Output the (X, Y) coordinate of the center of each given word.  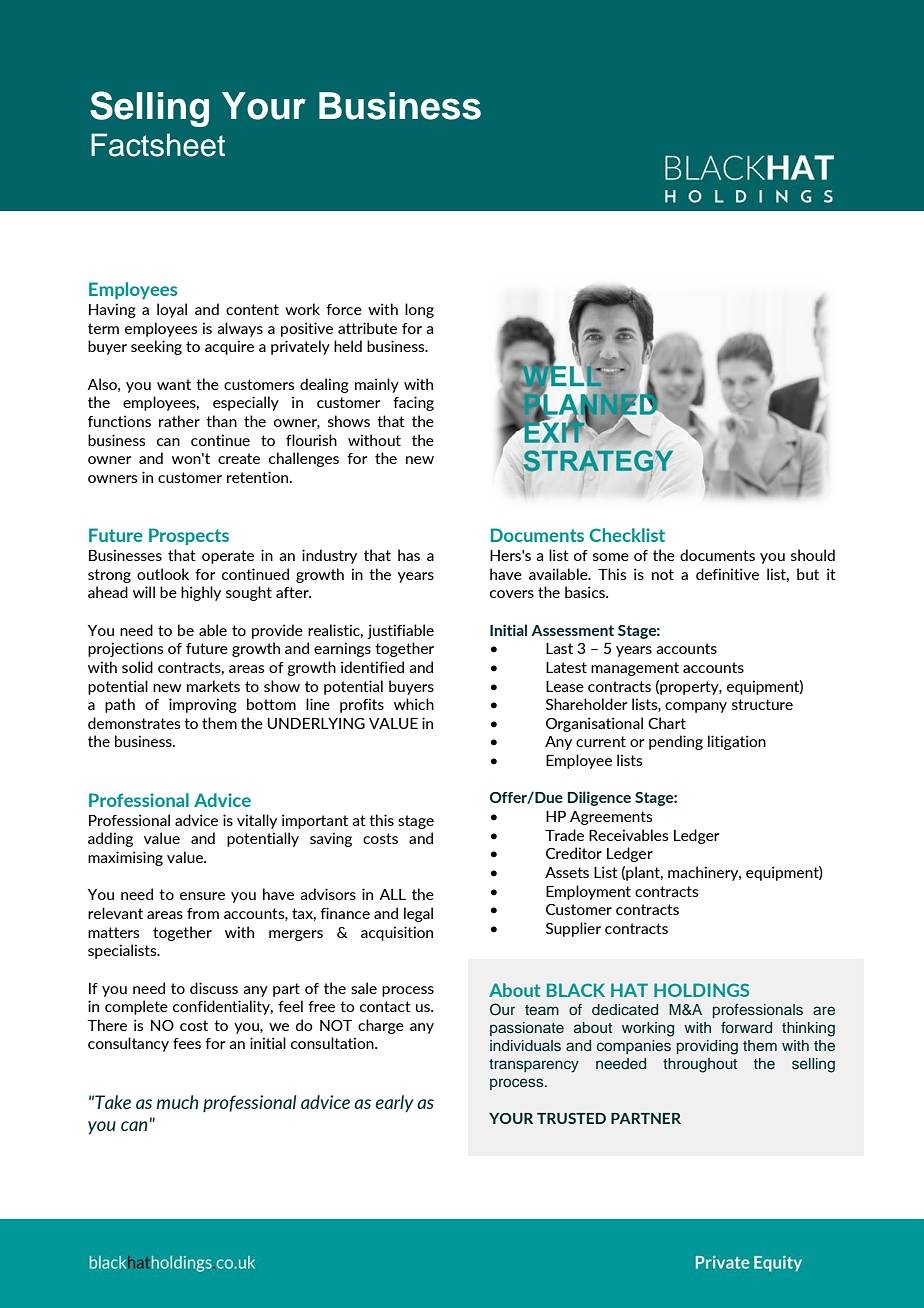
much (178, 1102)
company (696, 707)
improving (203, 705)
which (414, 704)
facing (413, 403)
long (419, 310)
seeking (156, 347)
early (395, 1103)
